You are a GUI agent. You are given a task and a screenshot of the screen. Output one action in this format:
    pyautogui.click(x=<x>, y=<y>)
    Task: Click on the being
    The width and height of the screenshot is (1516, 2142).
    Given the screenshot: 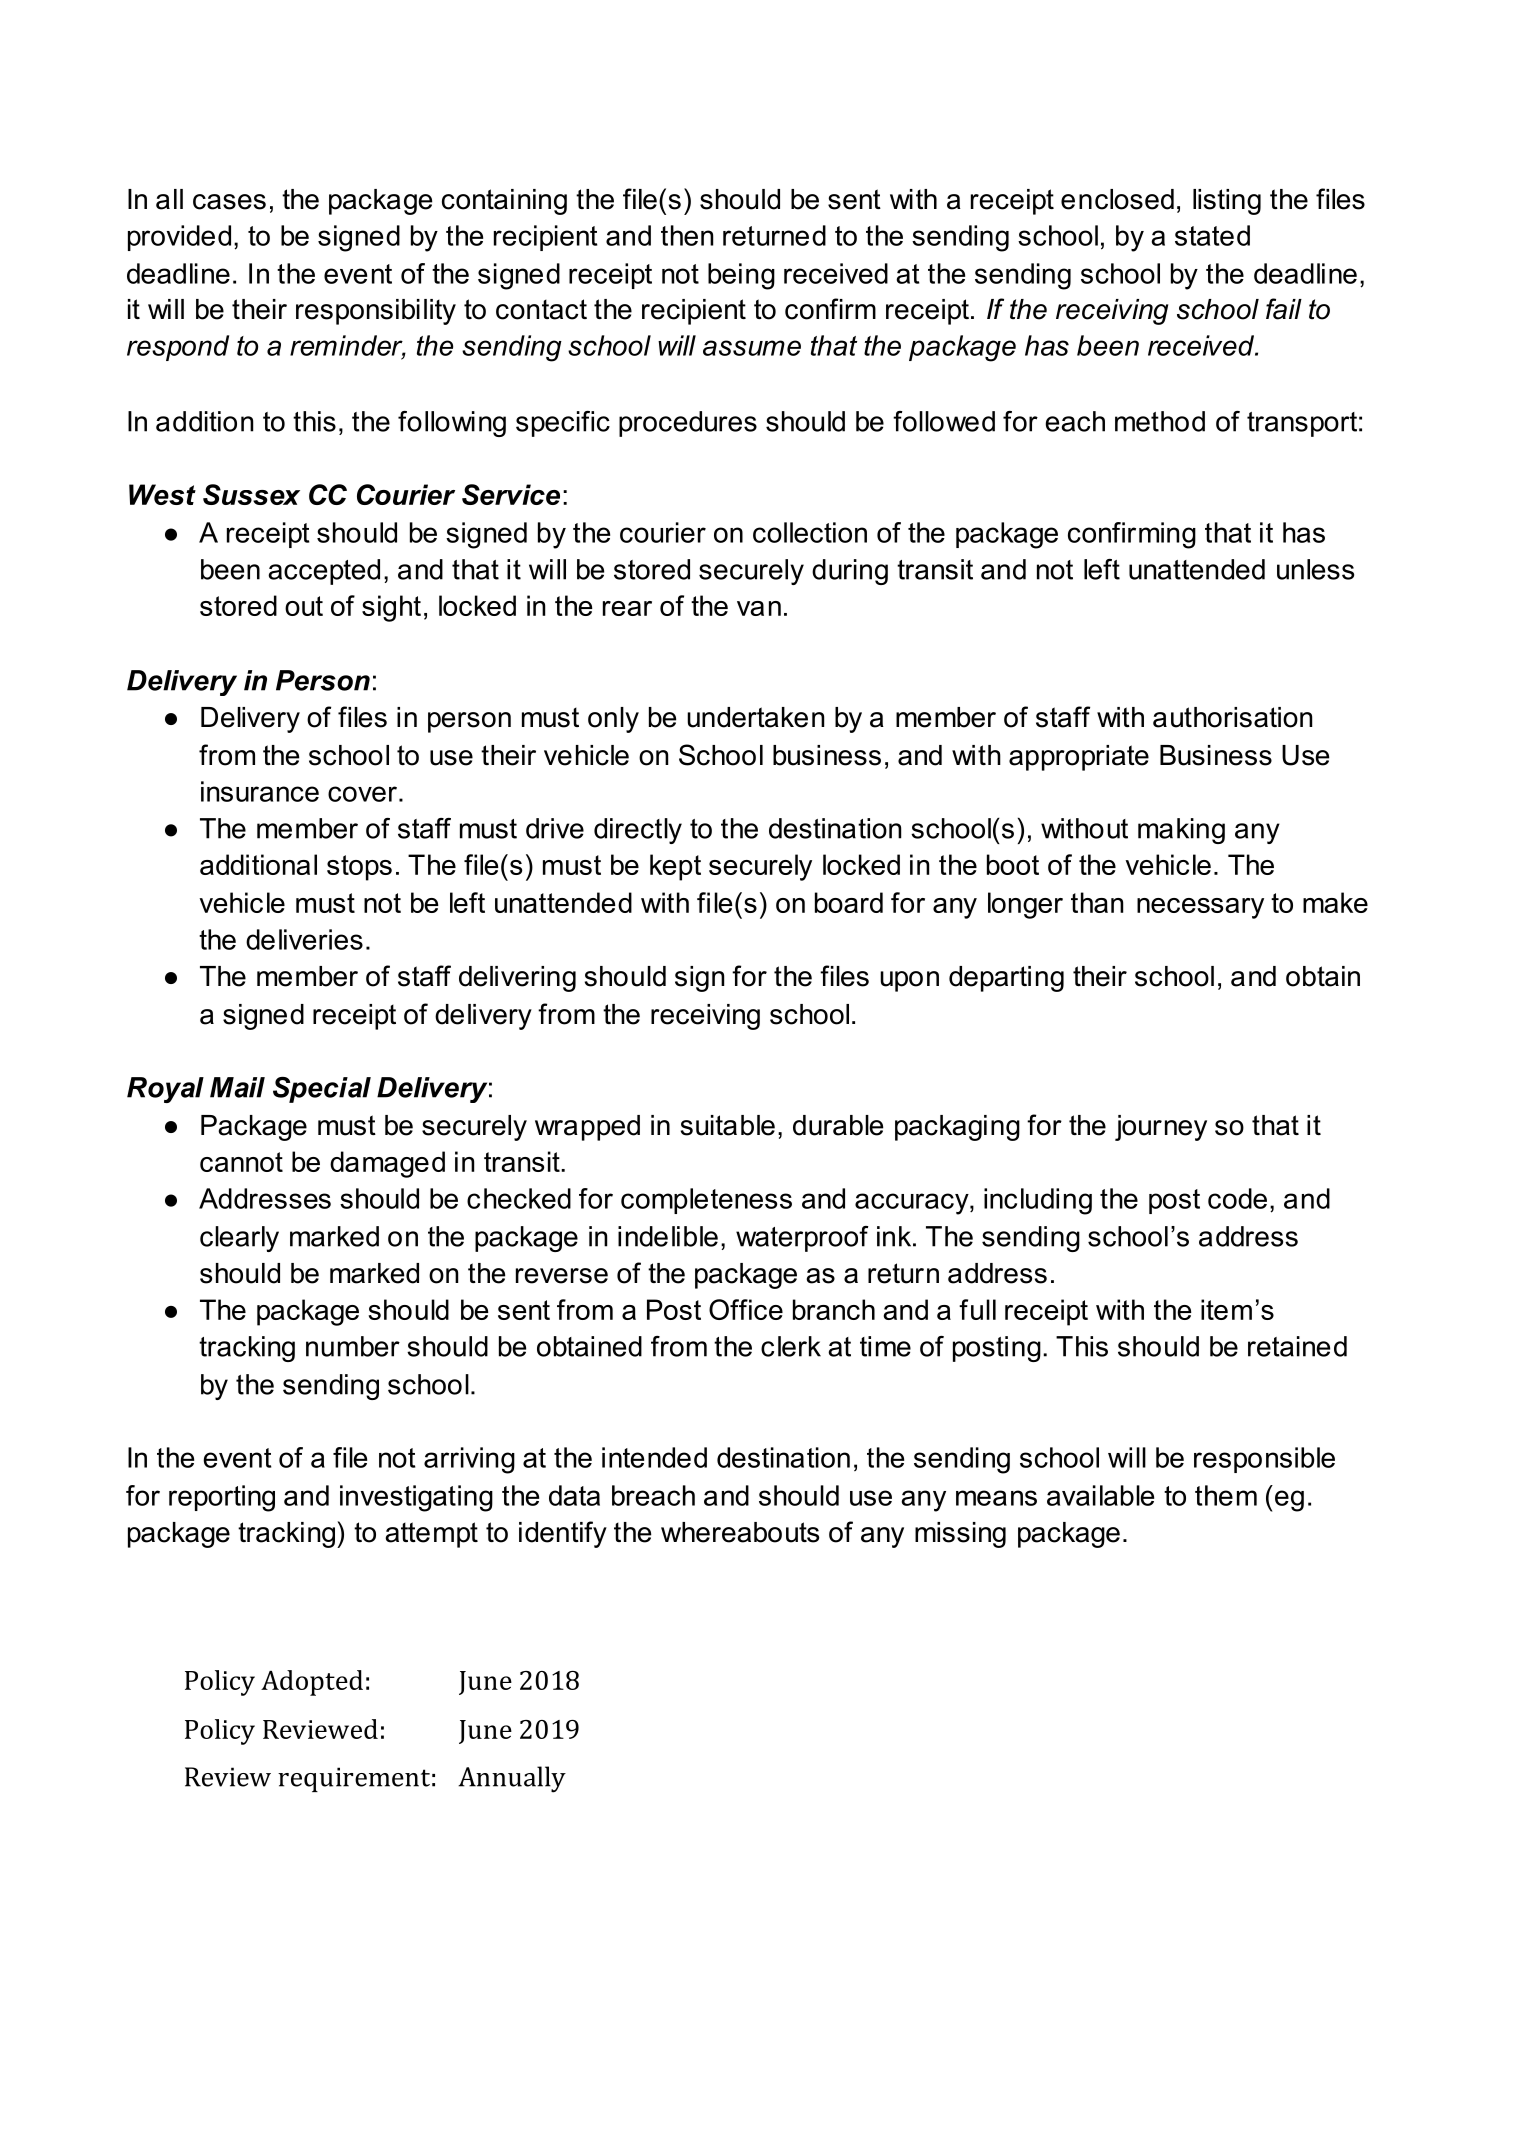 What is the action you would take?
    pyautogui.click(x=741, y=276)
